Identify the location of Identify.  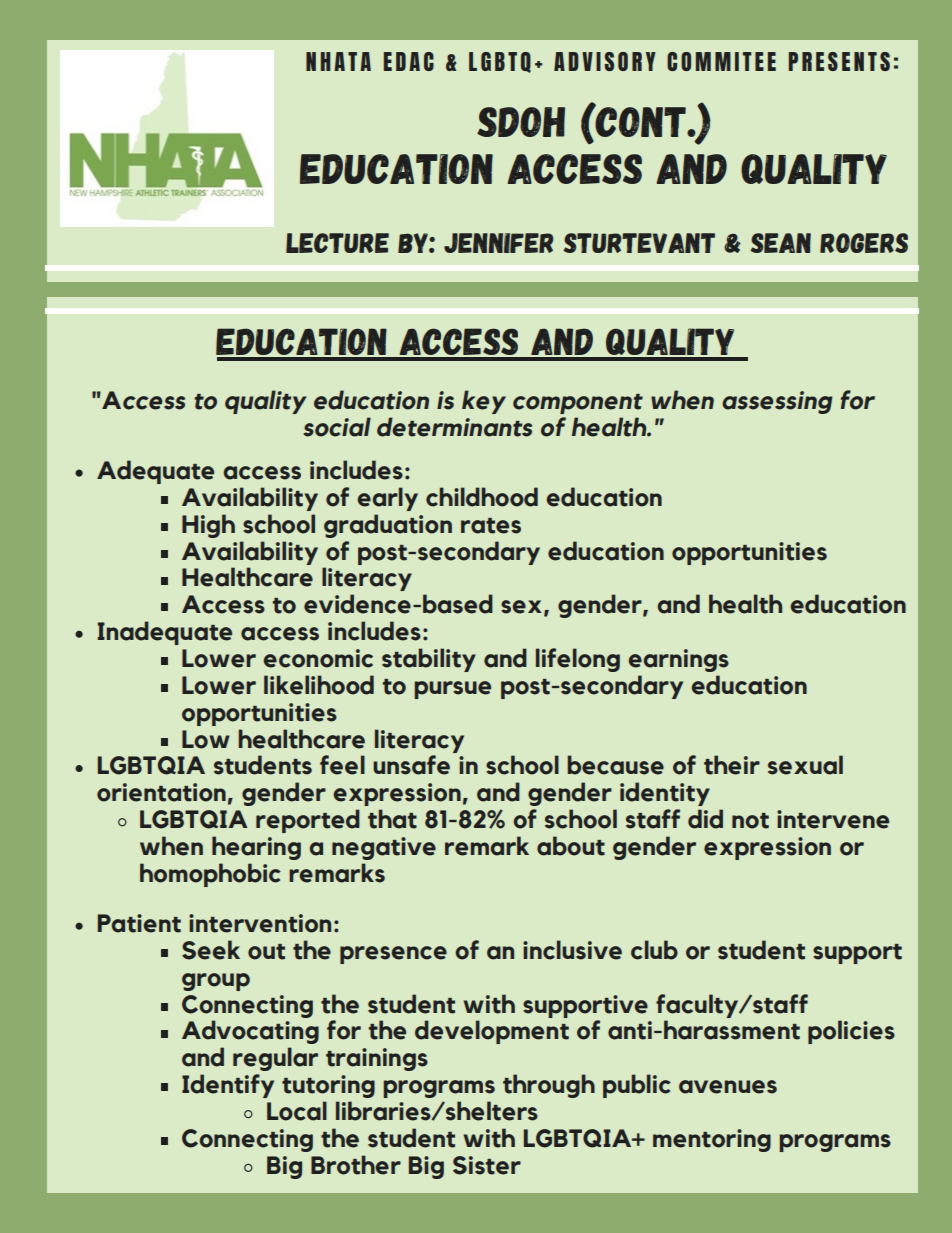
(228, 1086).
